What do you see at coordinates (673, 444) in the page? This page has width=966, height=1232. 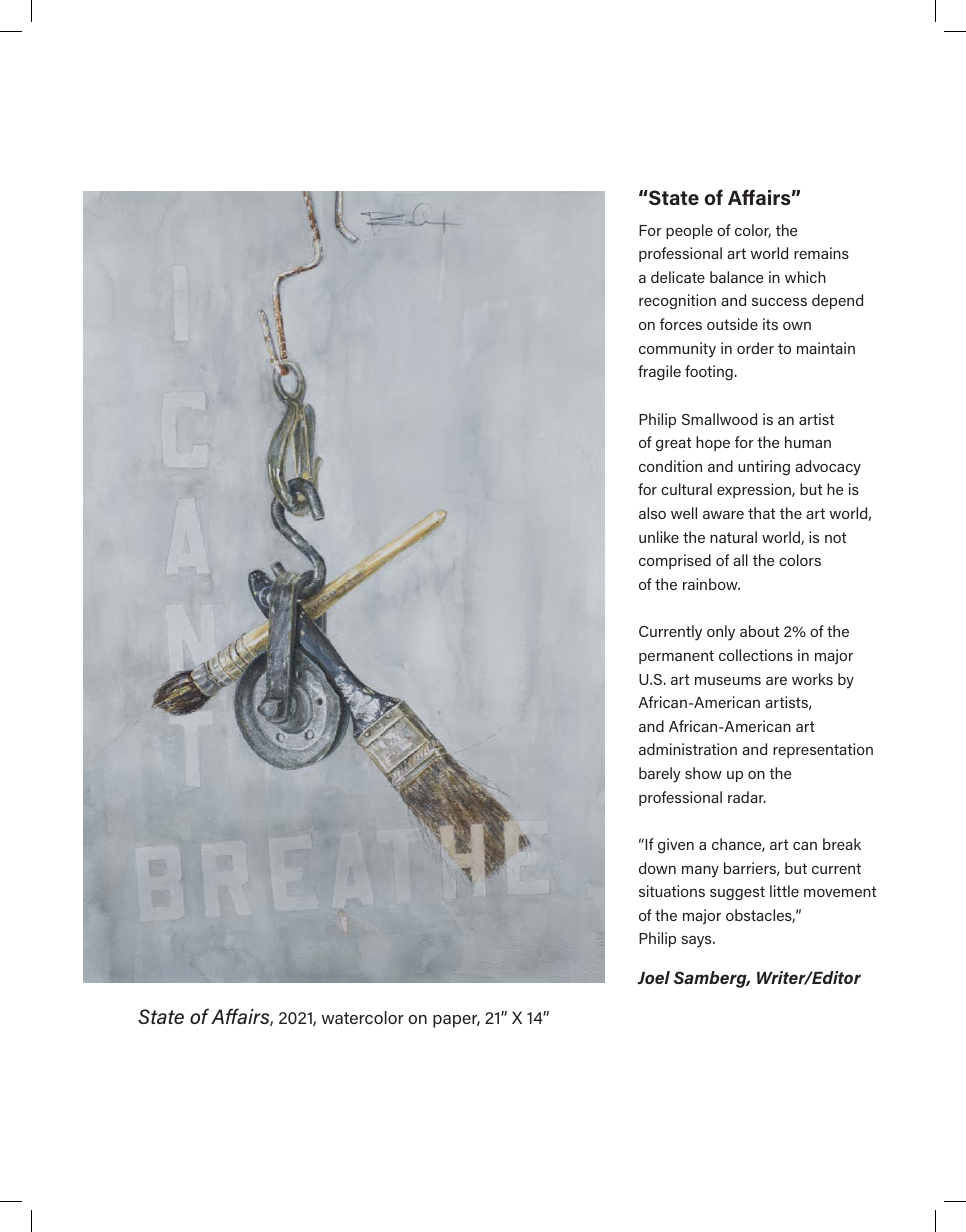 I see `great` at bounding box center [673, 444].
